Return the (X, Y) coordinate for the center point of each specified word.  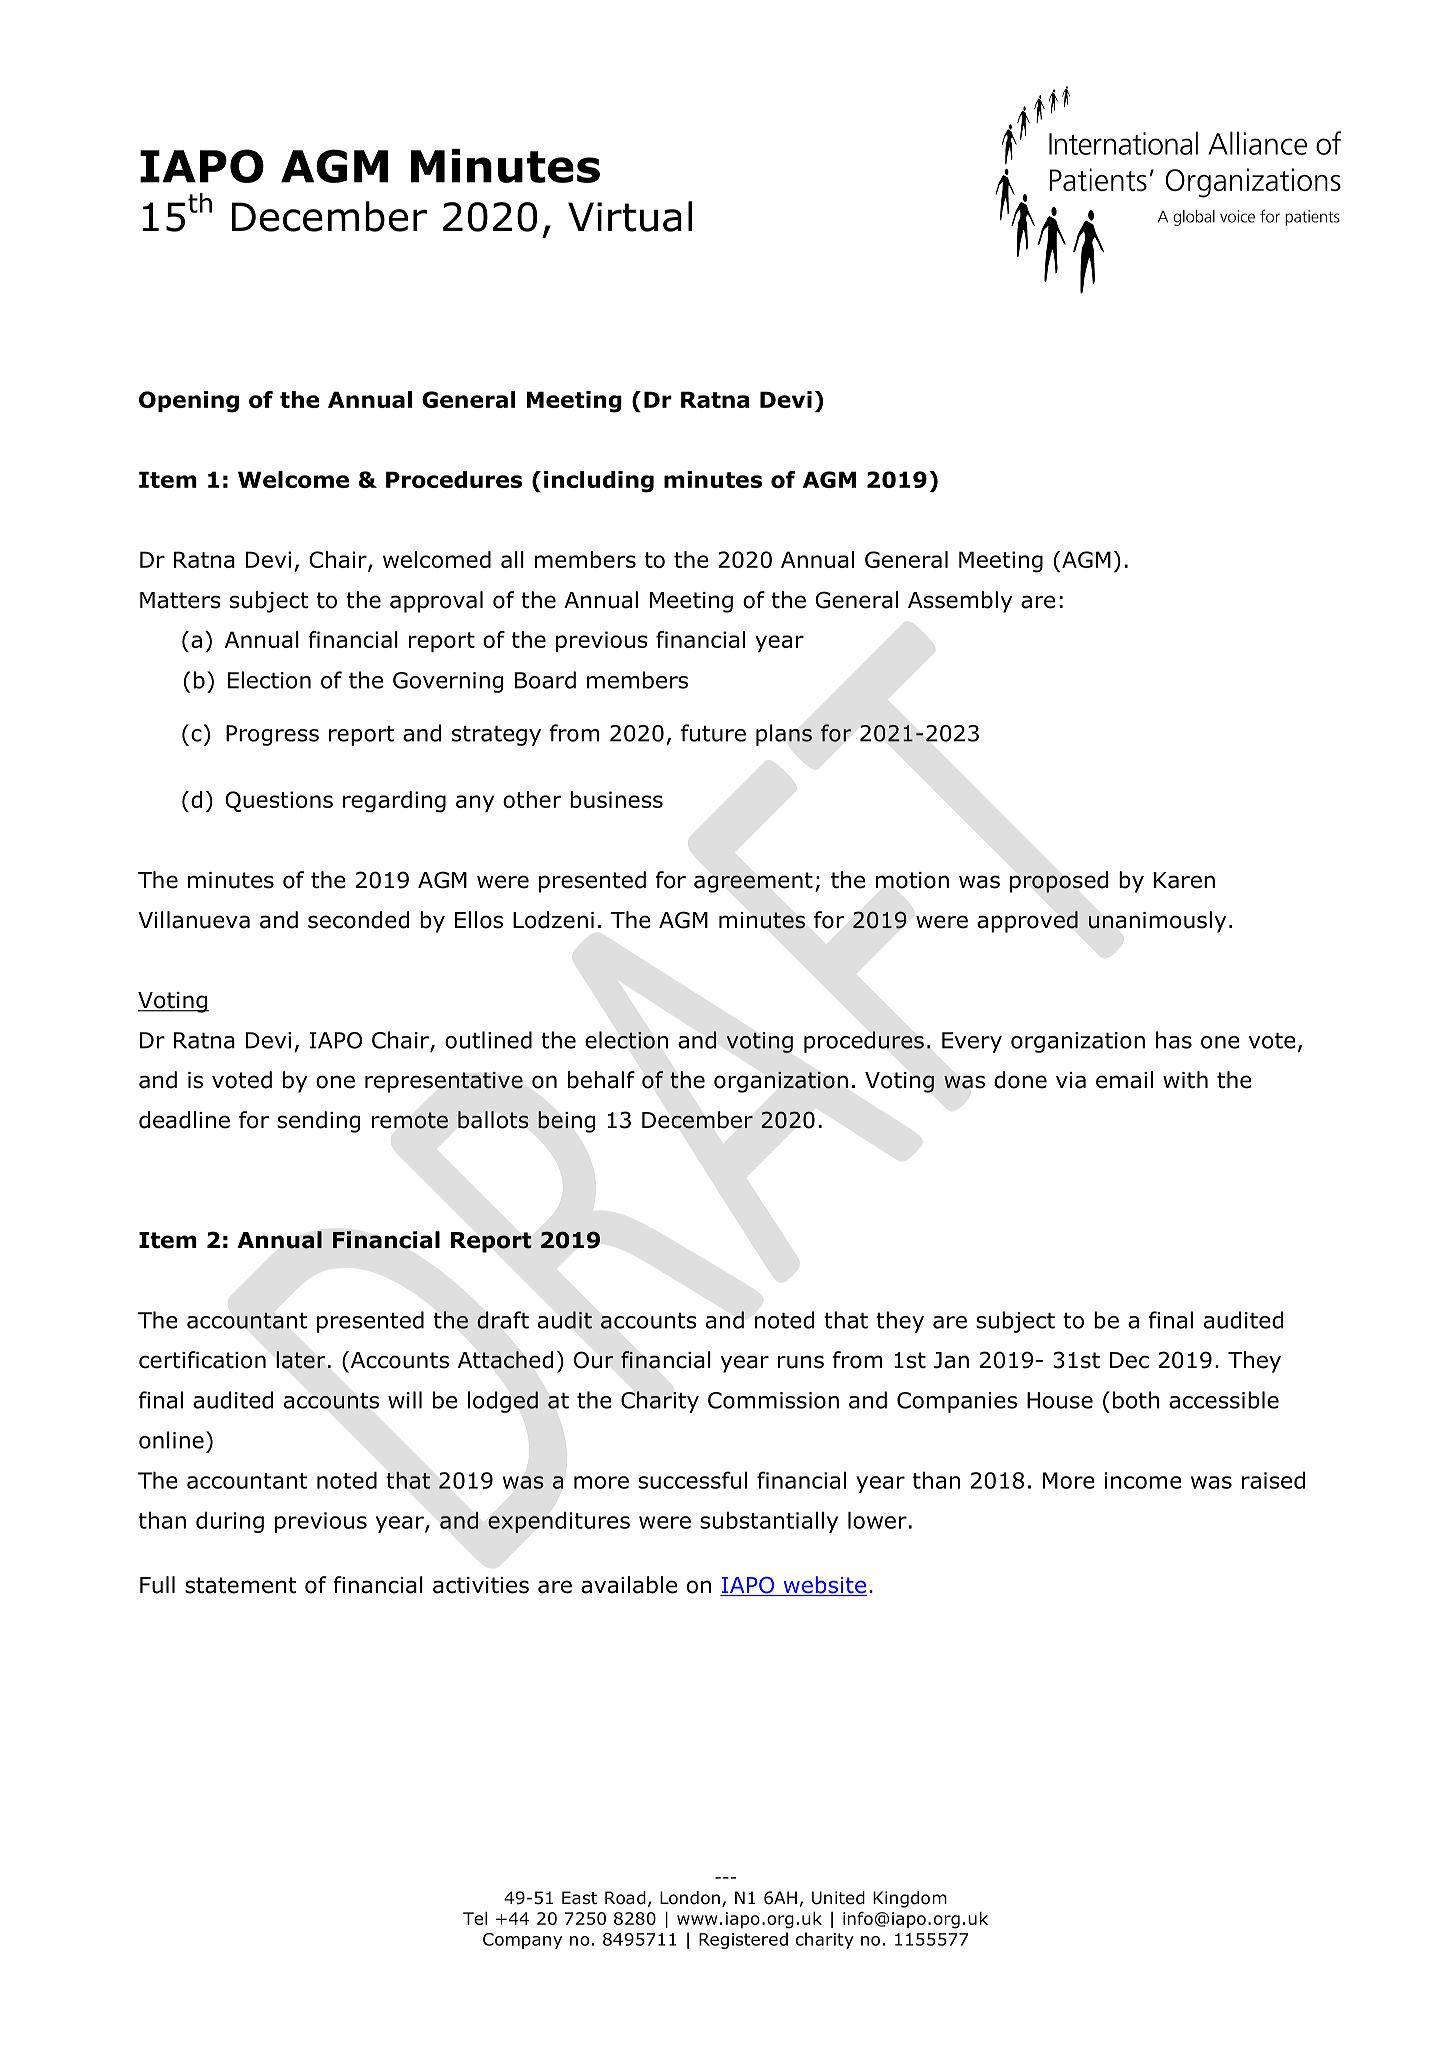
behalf (601, 1080)
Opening (189, 402)
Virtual (630, 216)
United (838, 1898)
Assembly (960, 602)
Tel (475, 1918)
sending (318, 1122)
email (1124, 1080)
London (690, 1898)
